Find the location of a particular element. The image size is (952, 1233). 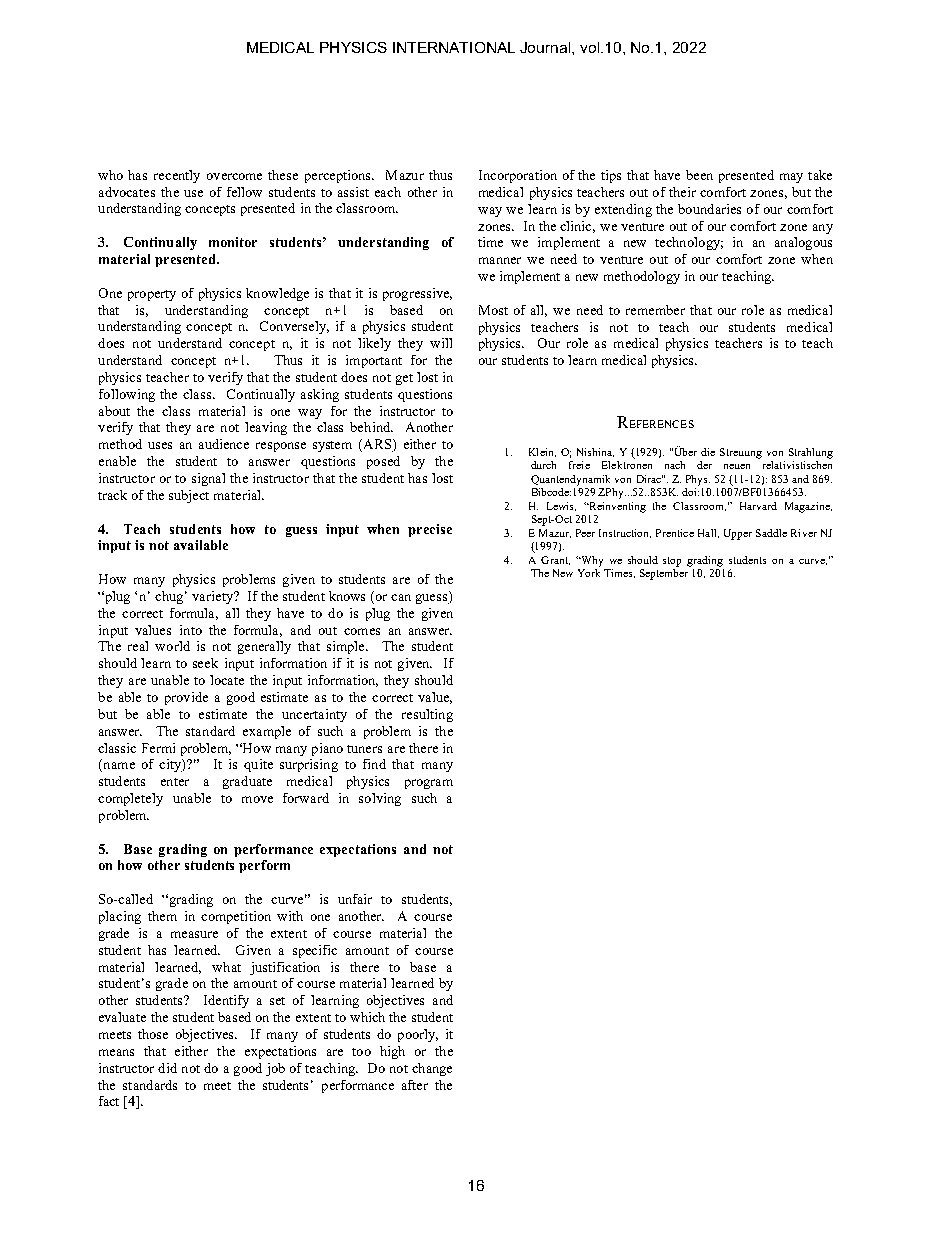

precise is located at coordinates (430, 530).
